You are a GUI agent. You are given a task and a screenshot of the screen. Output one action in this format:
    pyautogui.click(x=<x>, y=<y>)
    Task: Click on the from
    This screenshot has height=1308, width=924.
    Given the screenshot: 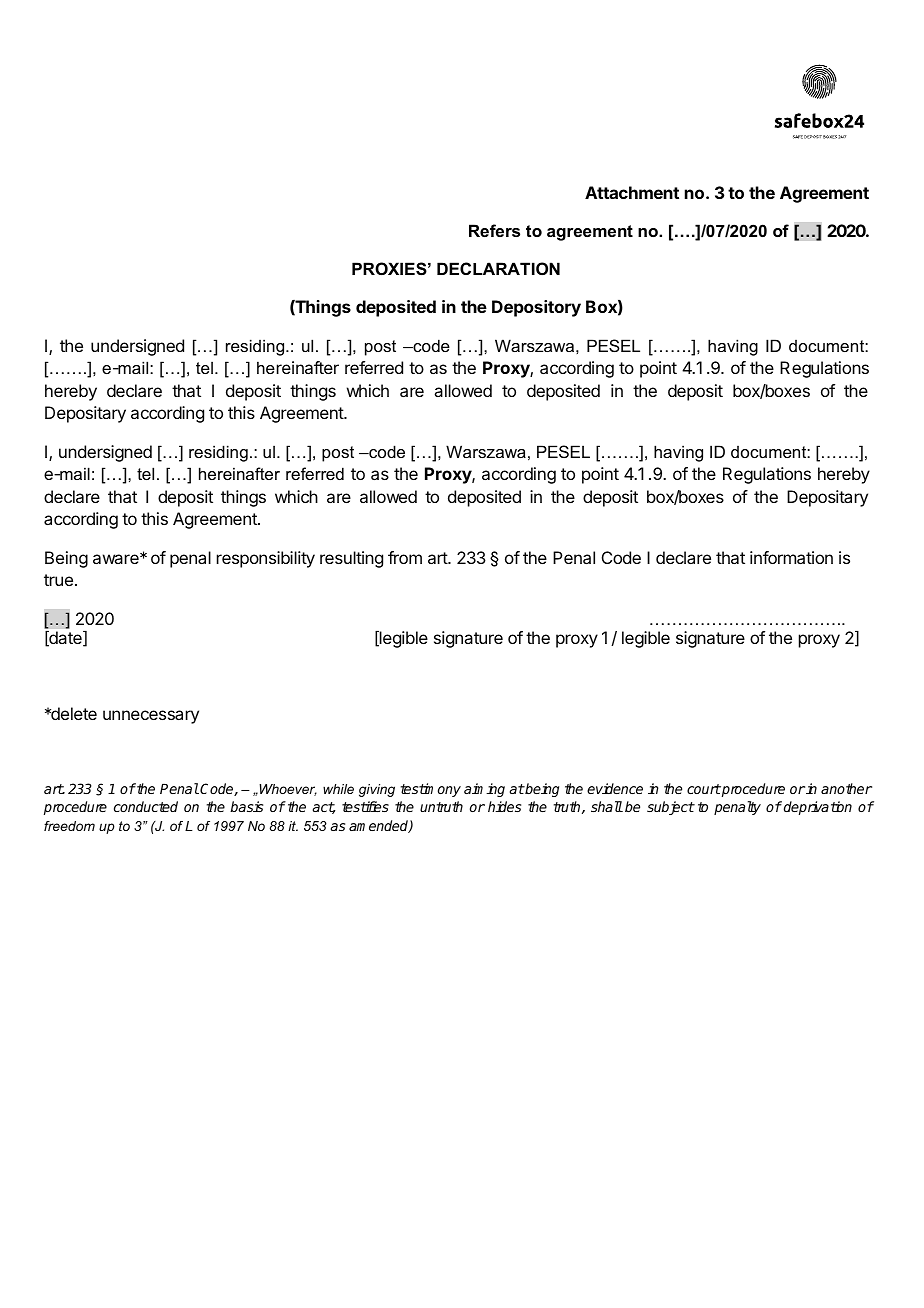 What is the action you would take?
    pyautogui.click(x=405, y=557)
